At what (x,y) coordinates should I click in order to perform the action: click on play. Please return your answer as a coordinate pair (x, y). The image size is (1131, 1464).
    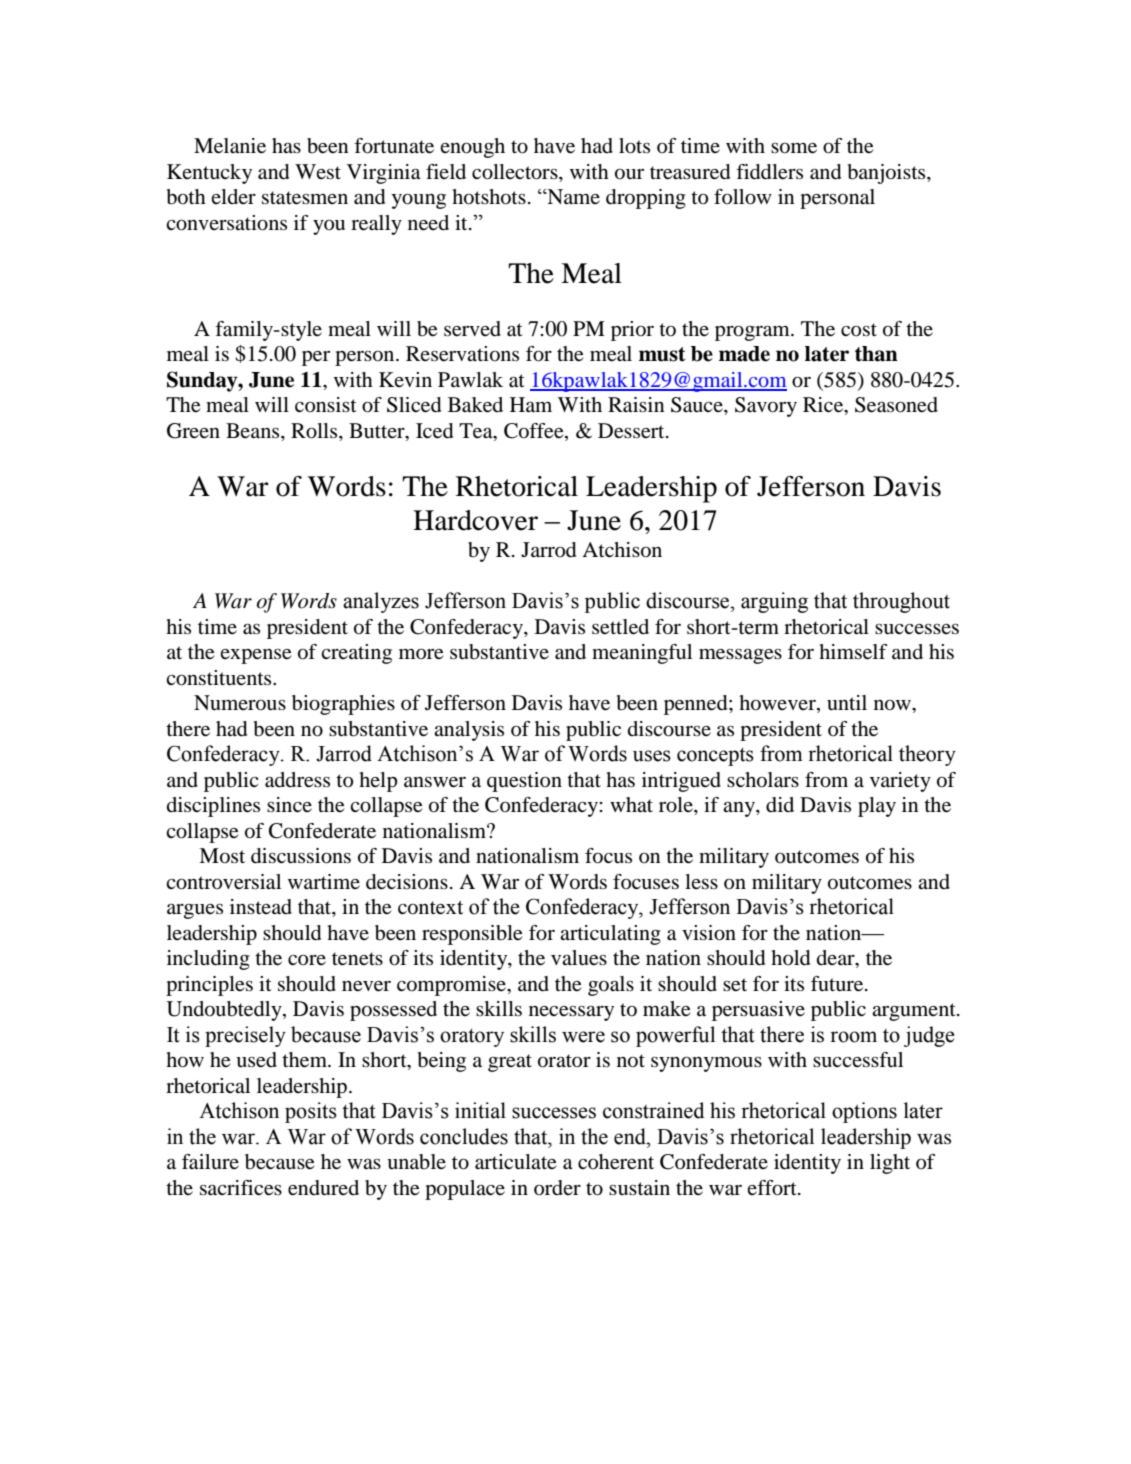
    Looking at the image, I should click on (877, 807).
